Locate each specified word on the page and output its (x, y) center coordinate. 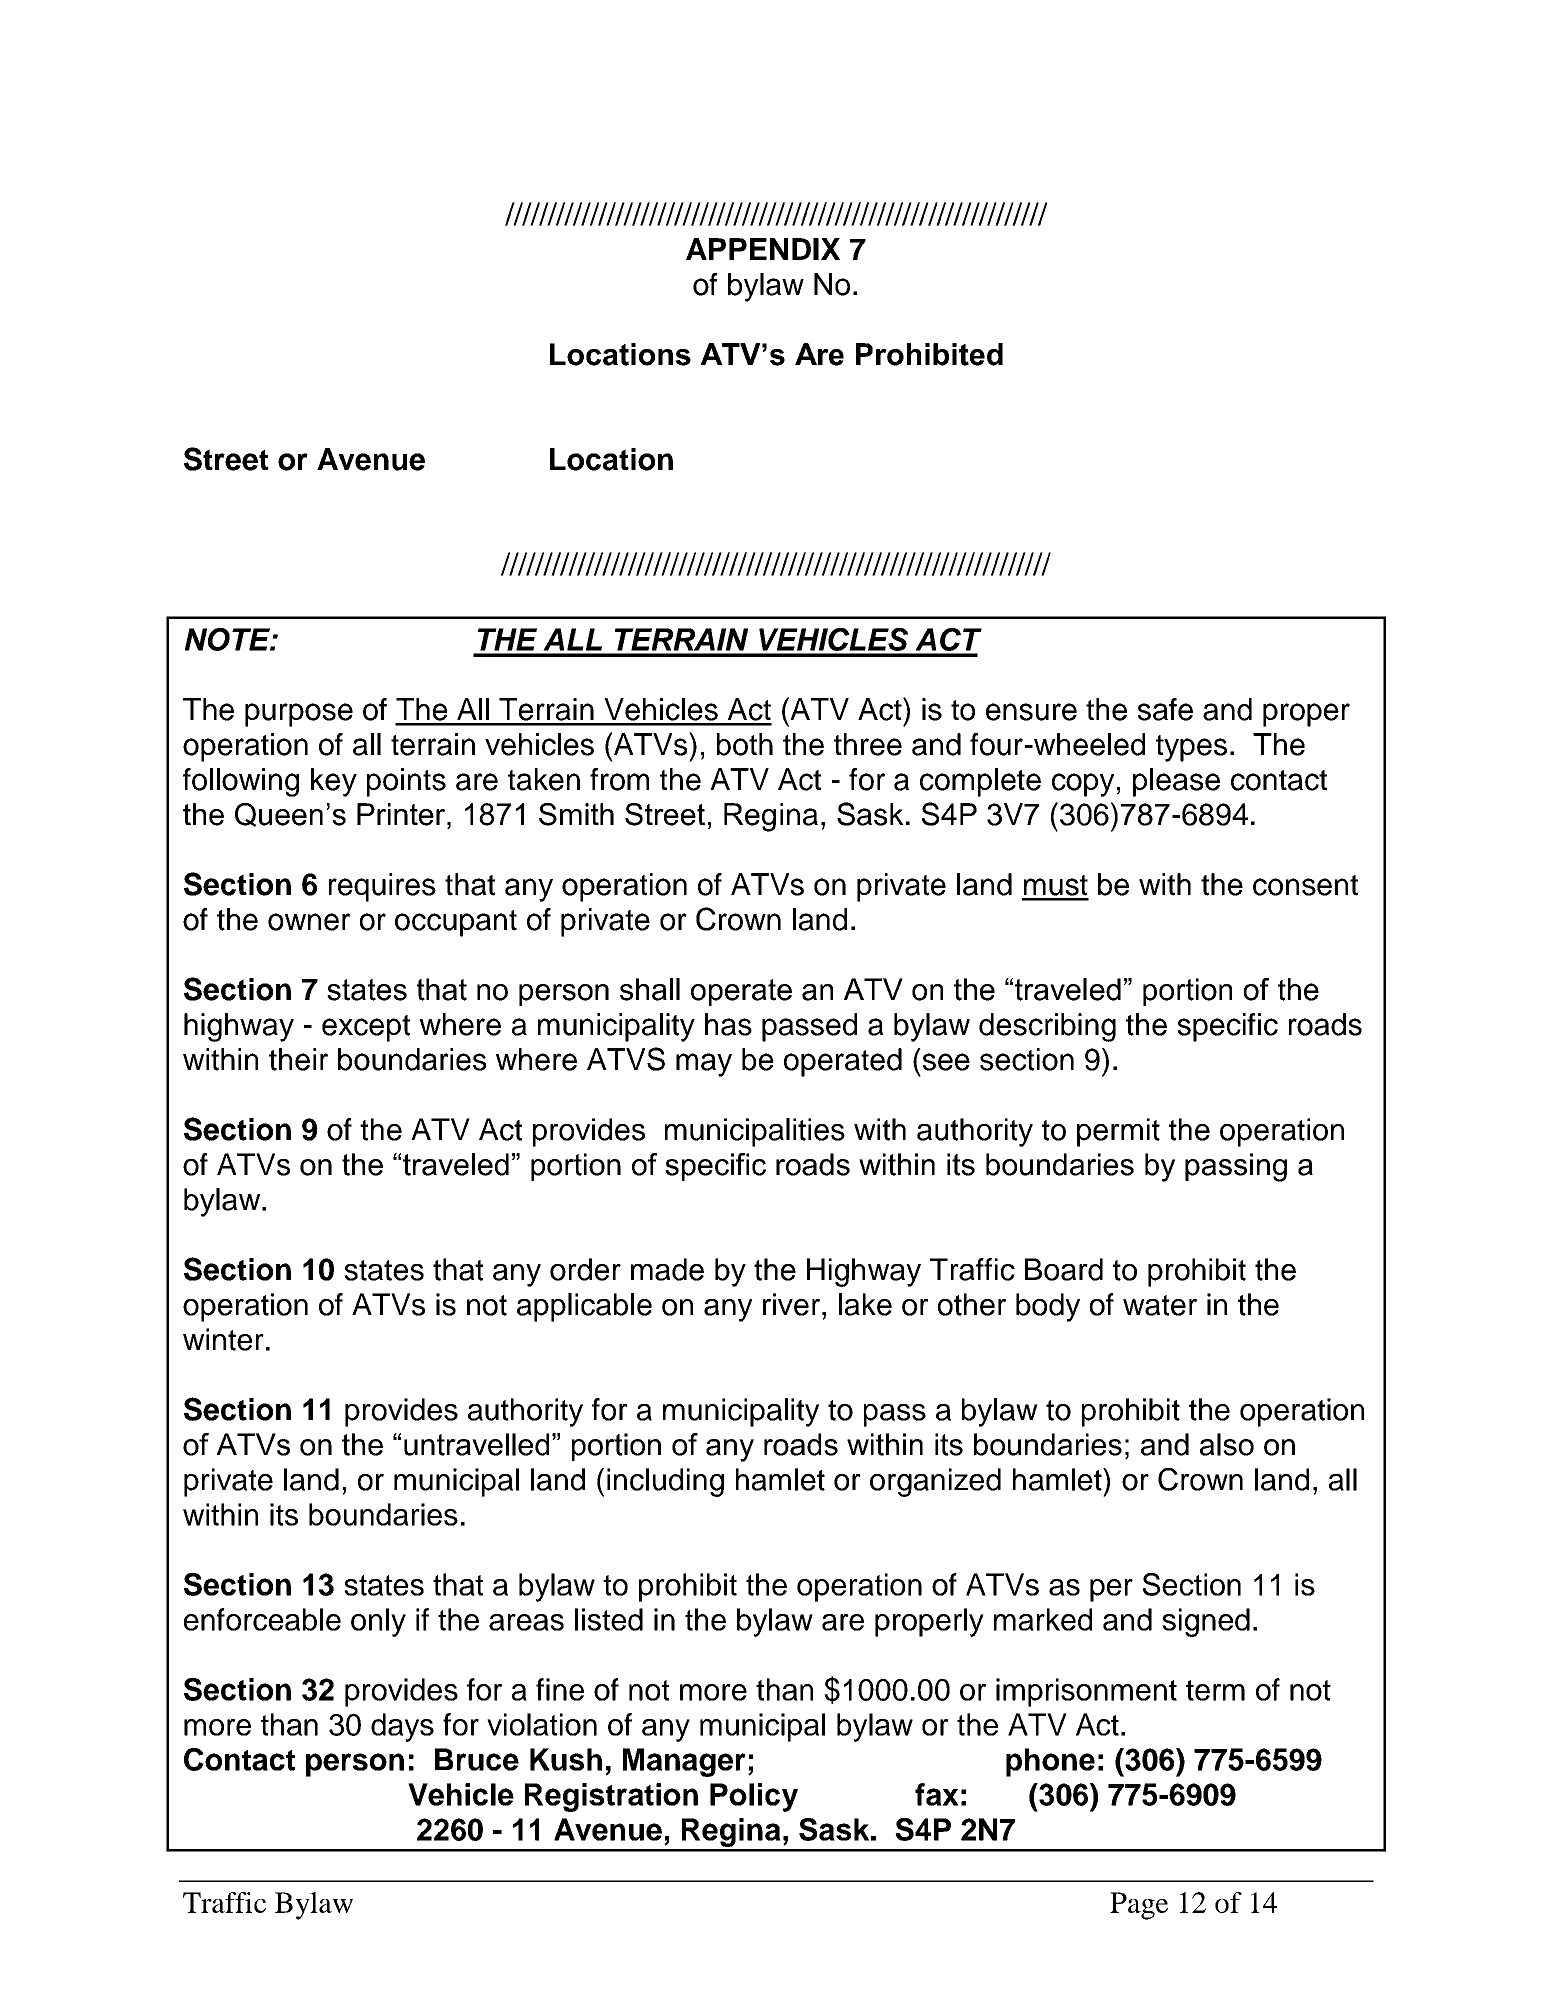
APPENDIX (763, 249)
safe (1165, 709)
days (402, 1727)
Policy (754, 1797)
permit (1118, 1132)
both (745, 744)
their (298, 1059)
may (704, 1065)
